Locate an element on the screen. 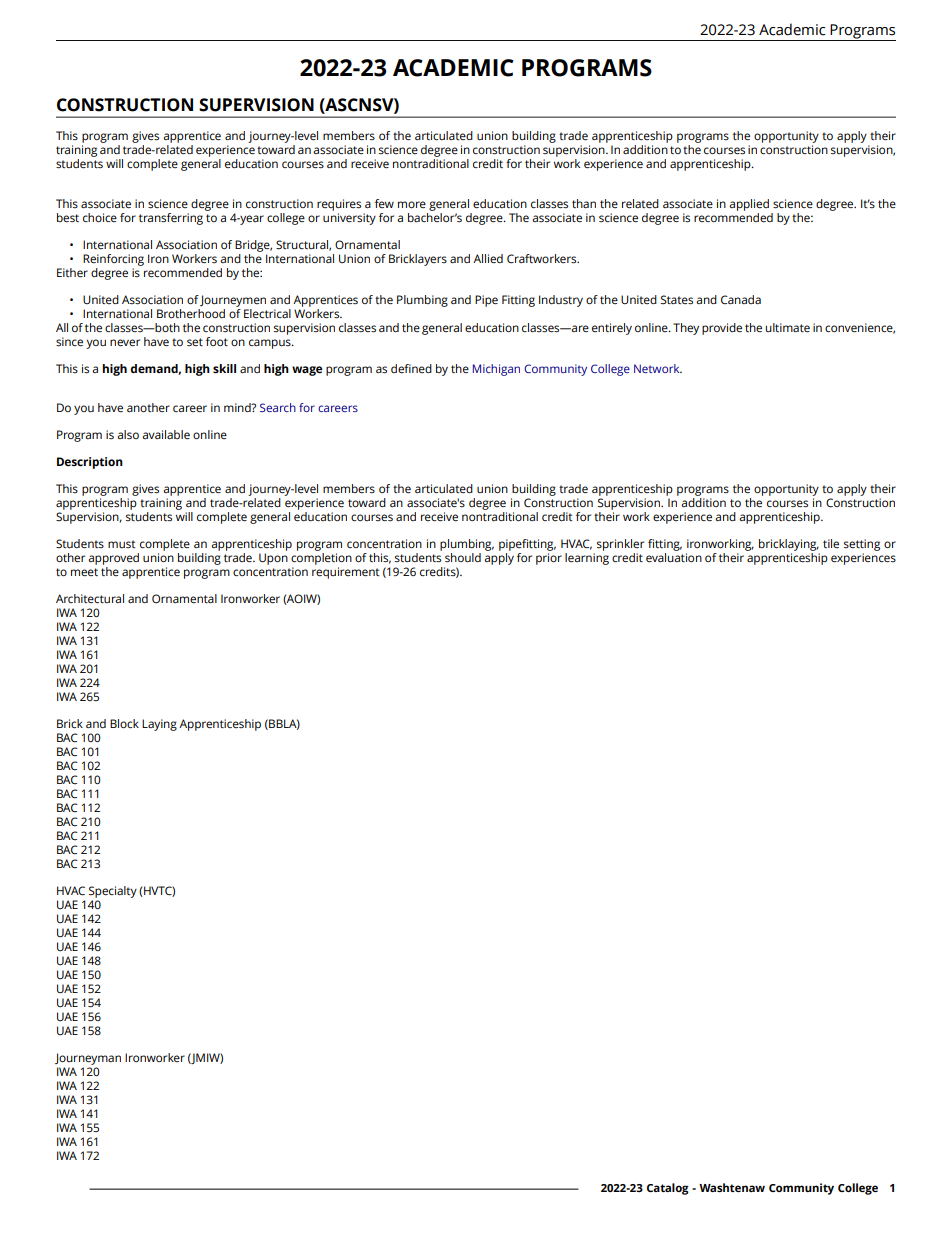  learning is located at coordinates (587, 557).
